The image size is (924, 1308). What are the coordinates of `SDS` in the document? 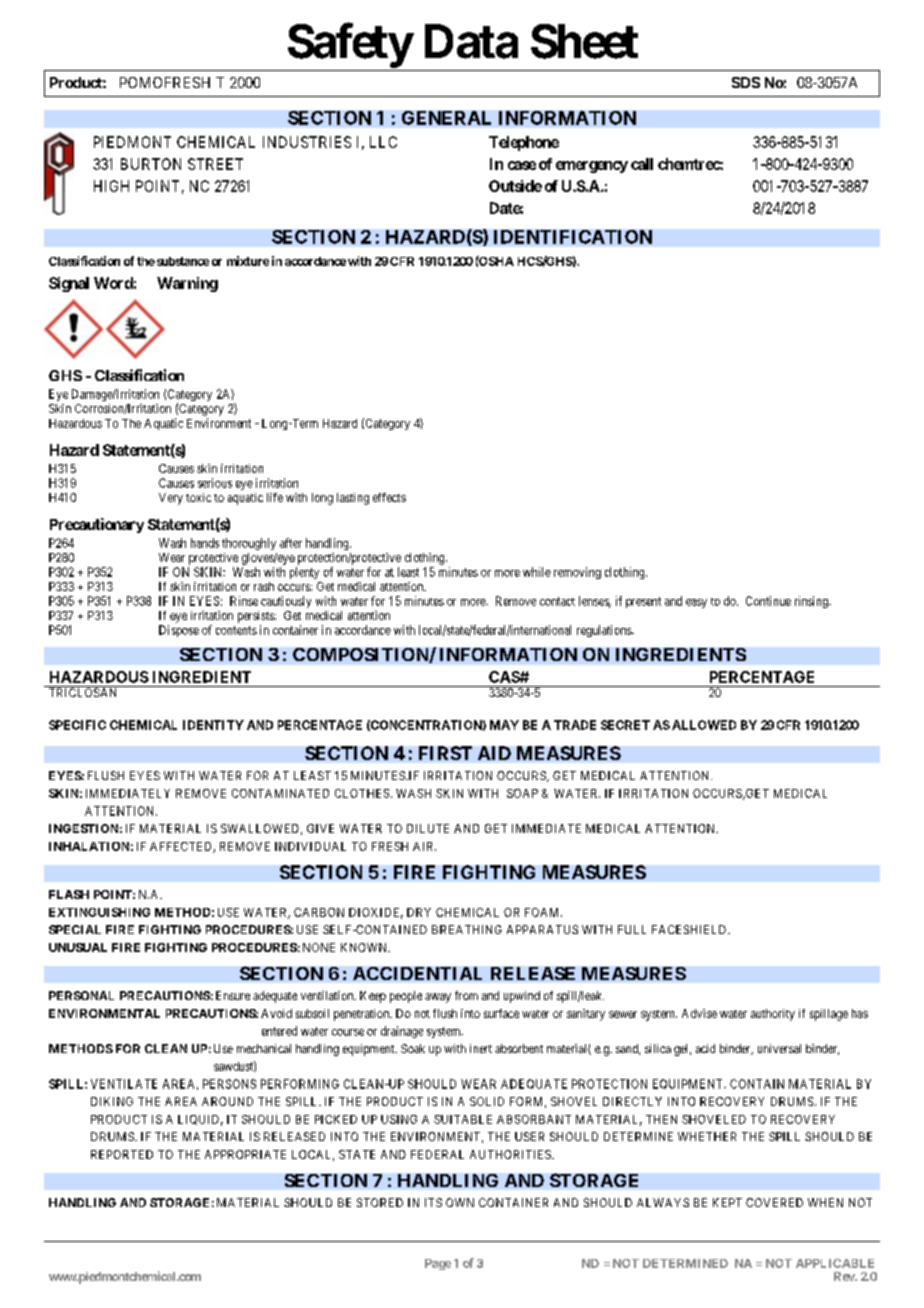 It's located at (746, 82).
